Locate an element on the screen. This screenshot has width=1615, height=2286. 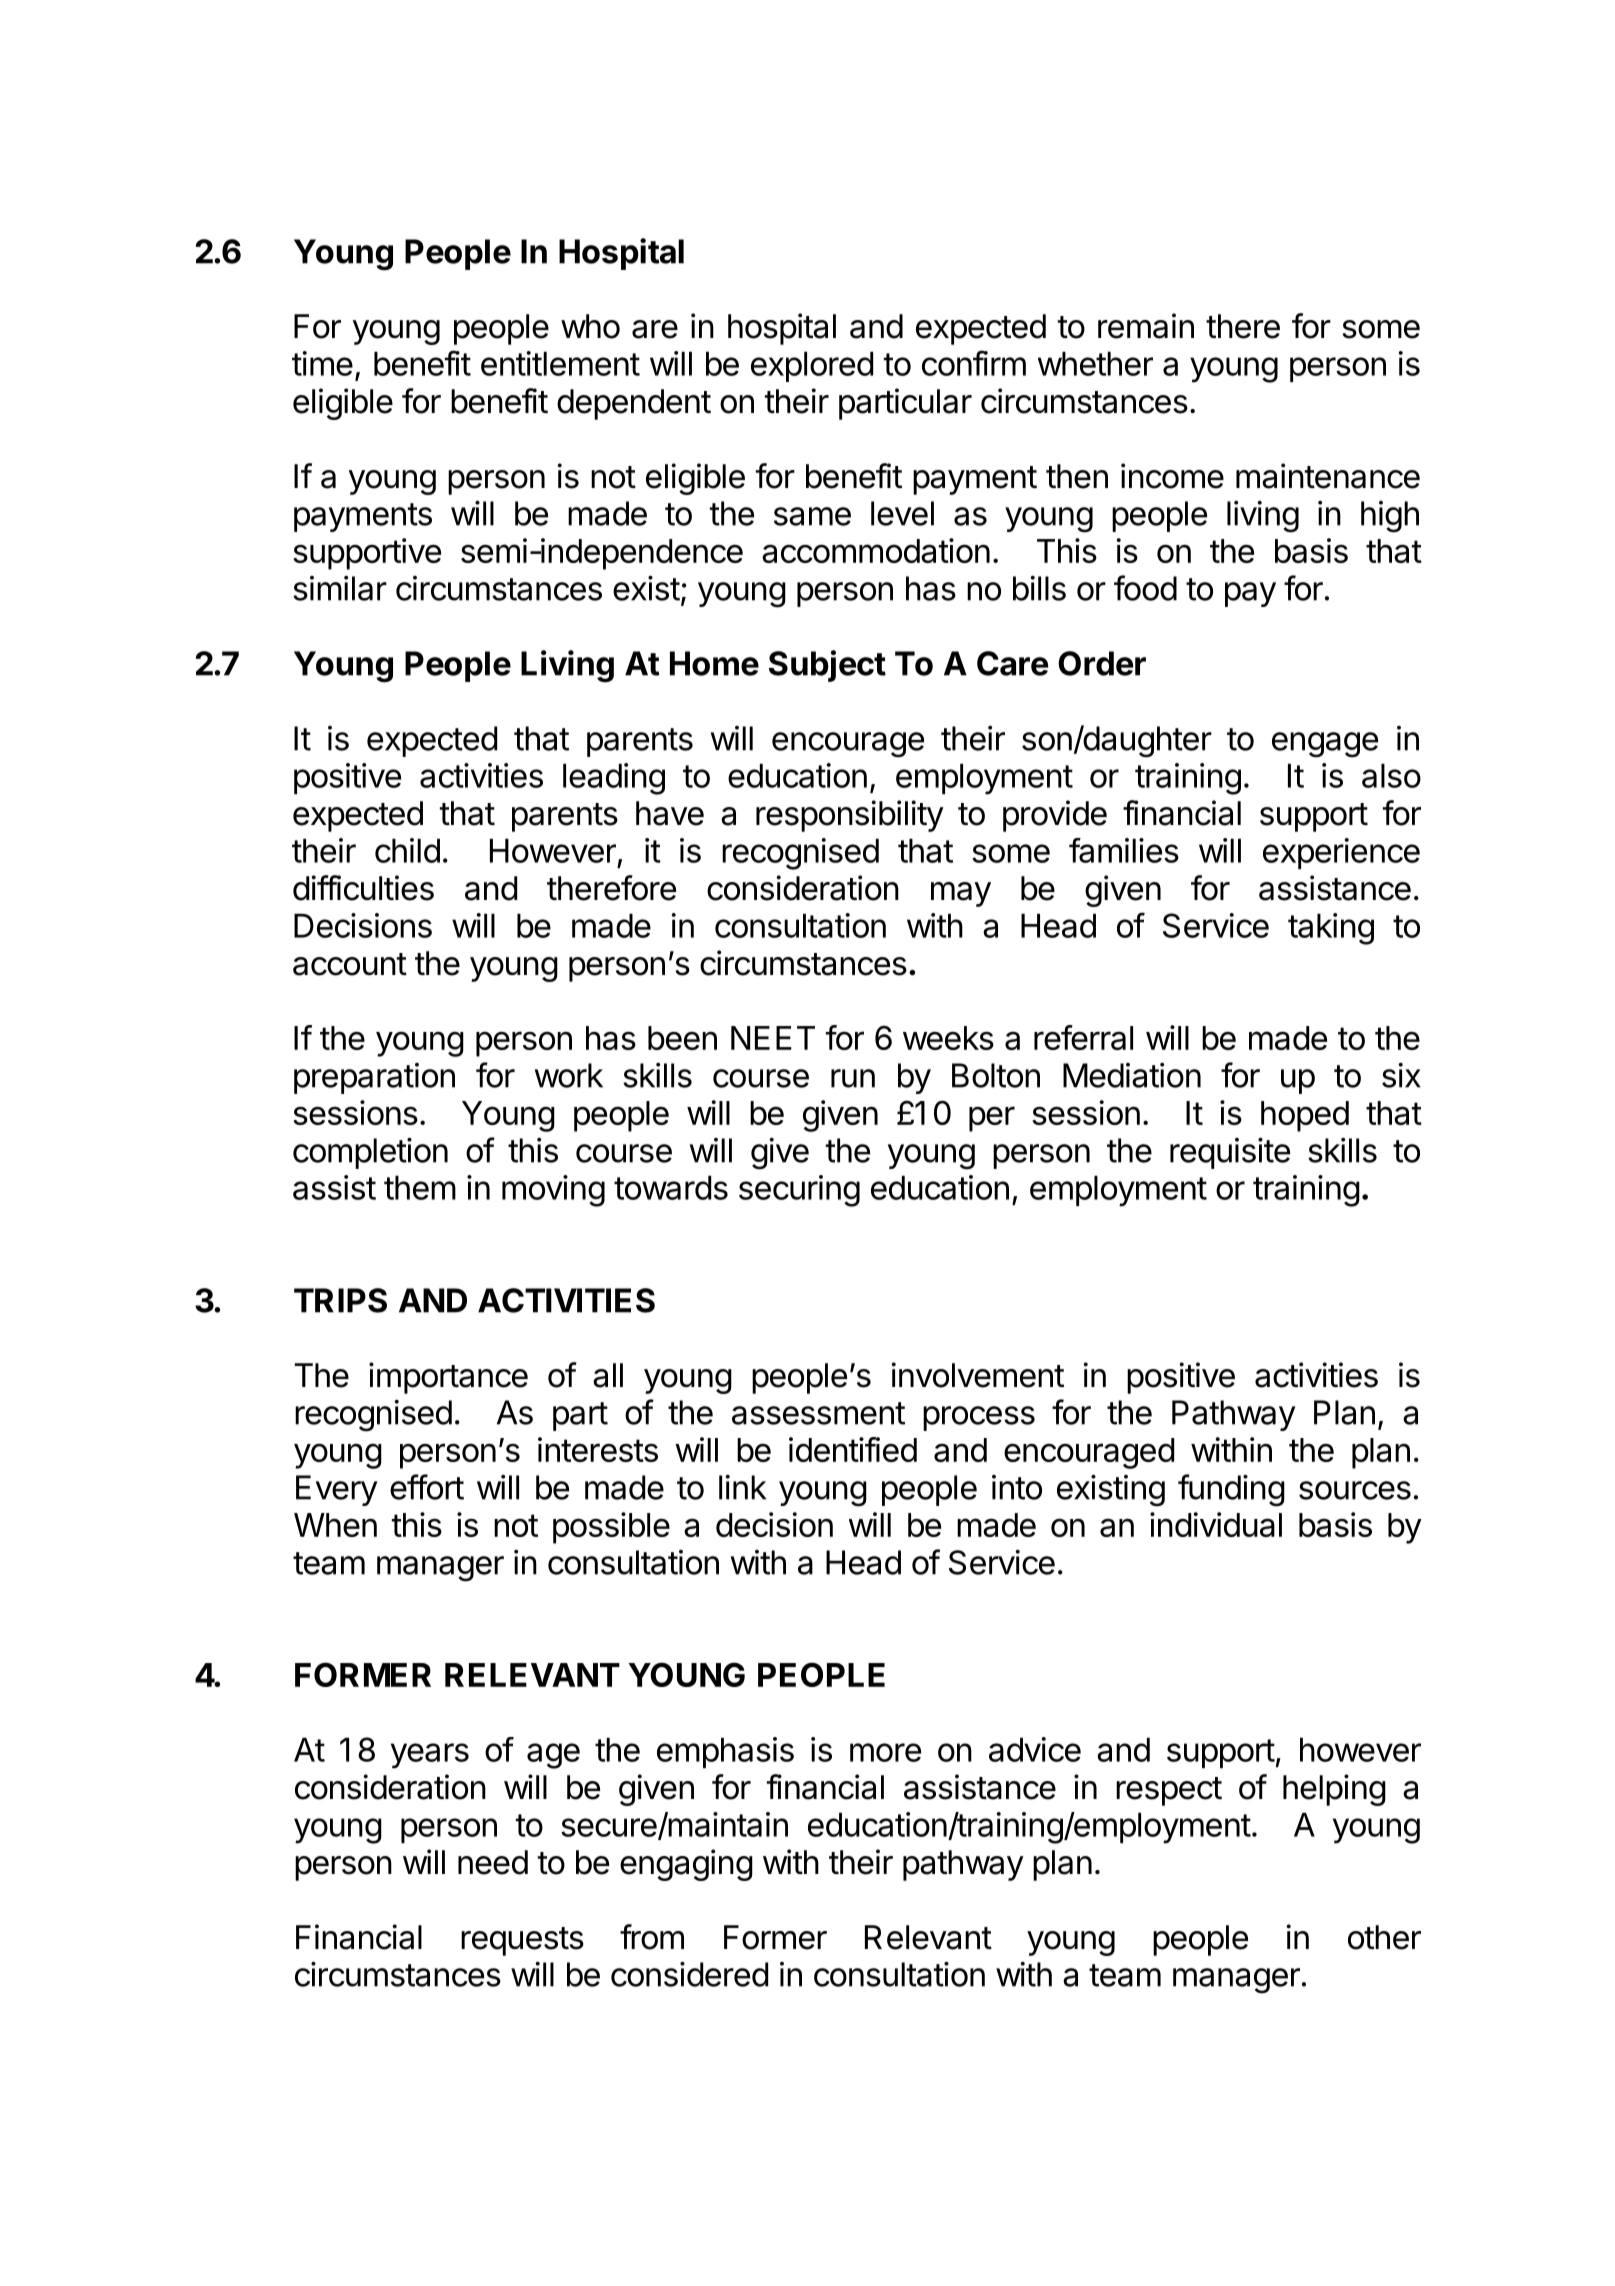
remain is located at coordinates (1146, 326).
